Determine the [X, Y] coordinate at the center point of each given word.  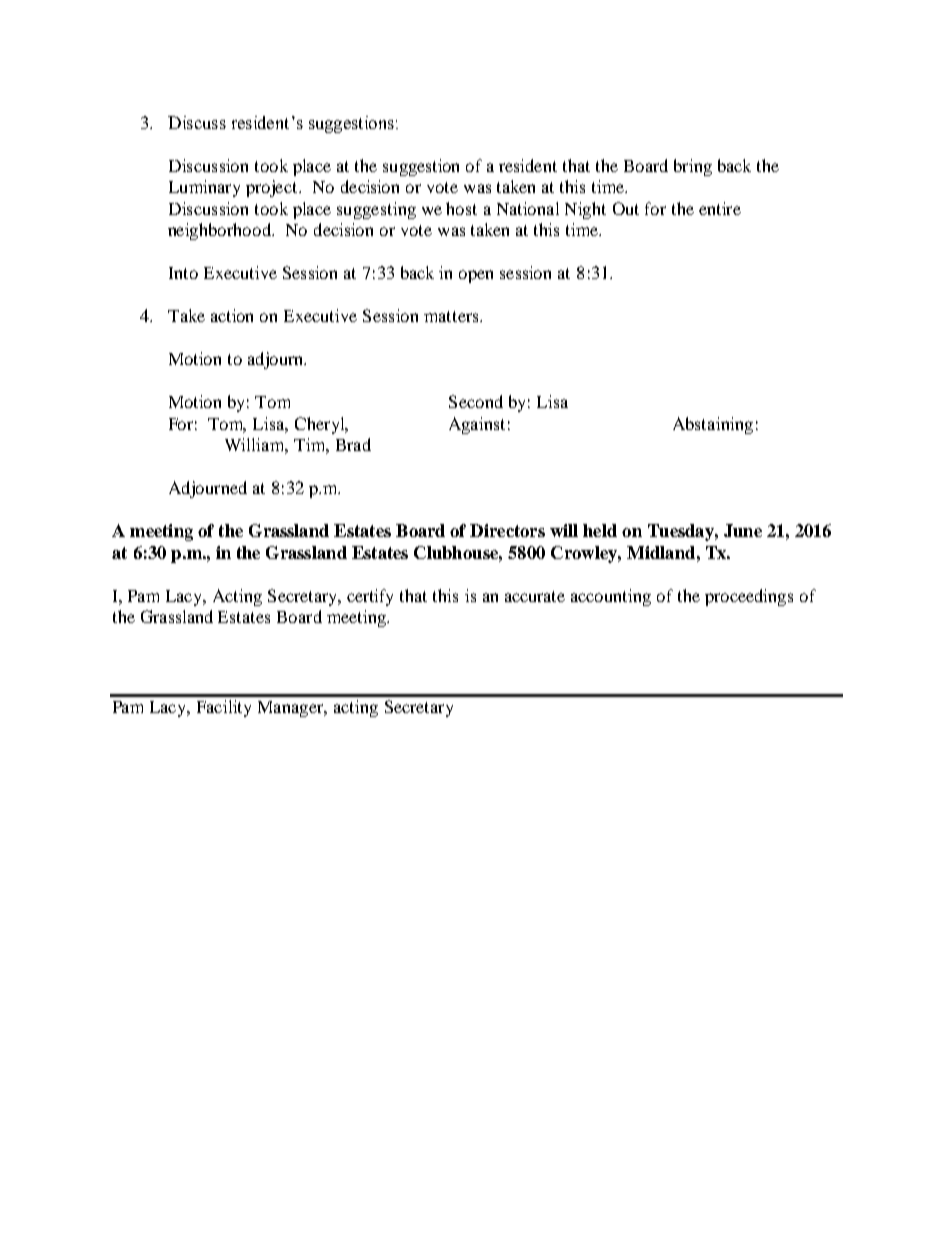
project [273, 188]
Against [477, 425]
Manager [292, 709]
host [461, 208]
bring [693, 167]
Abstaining [713, 425]
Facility [224, 708]
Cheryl [321, 425]
